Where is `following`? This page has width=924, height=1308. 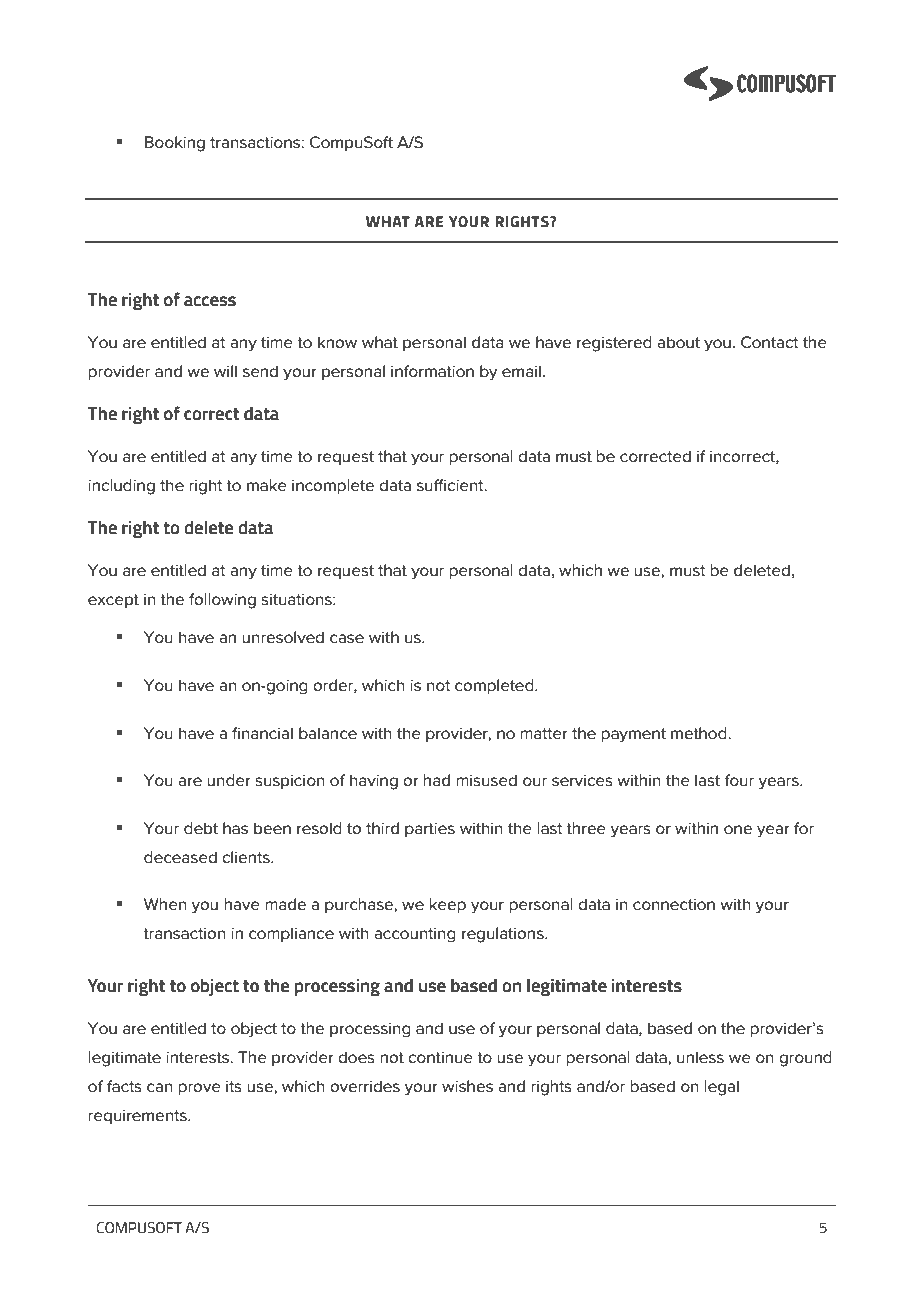 following is located at coordinates (222, 601).
